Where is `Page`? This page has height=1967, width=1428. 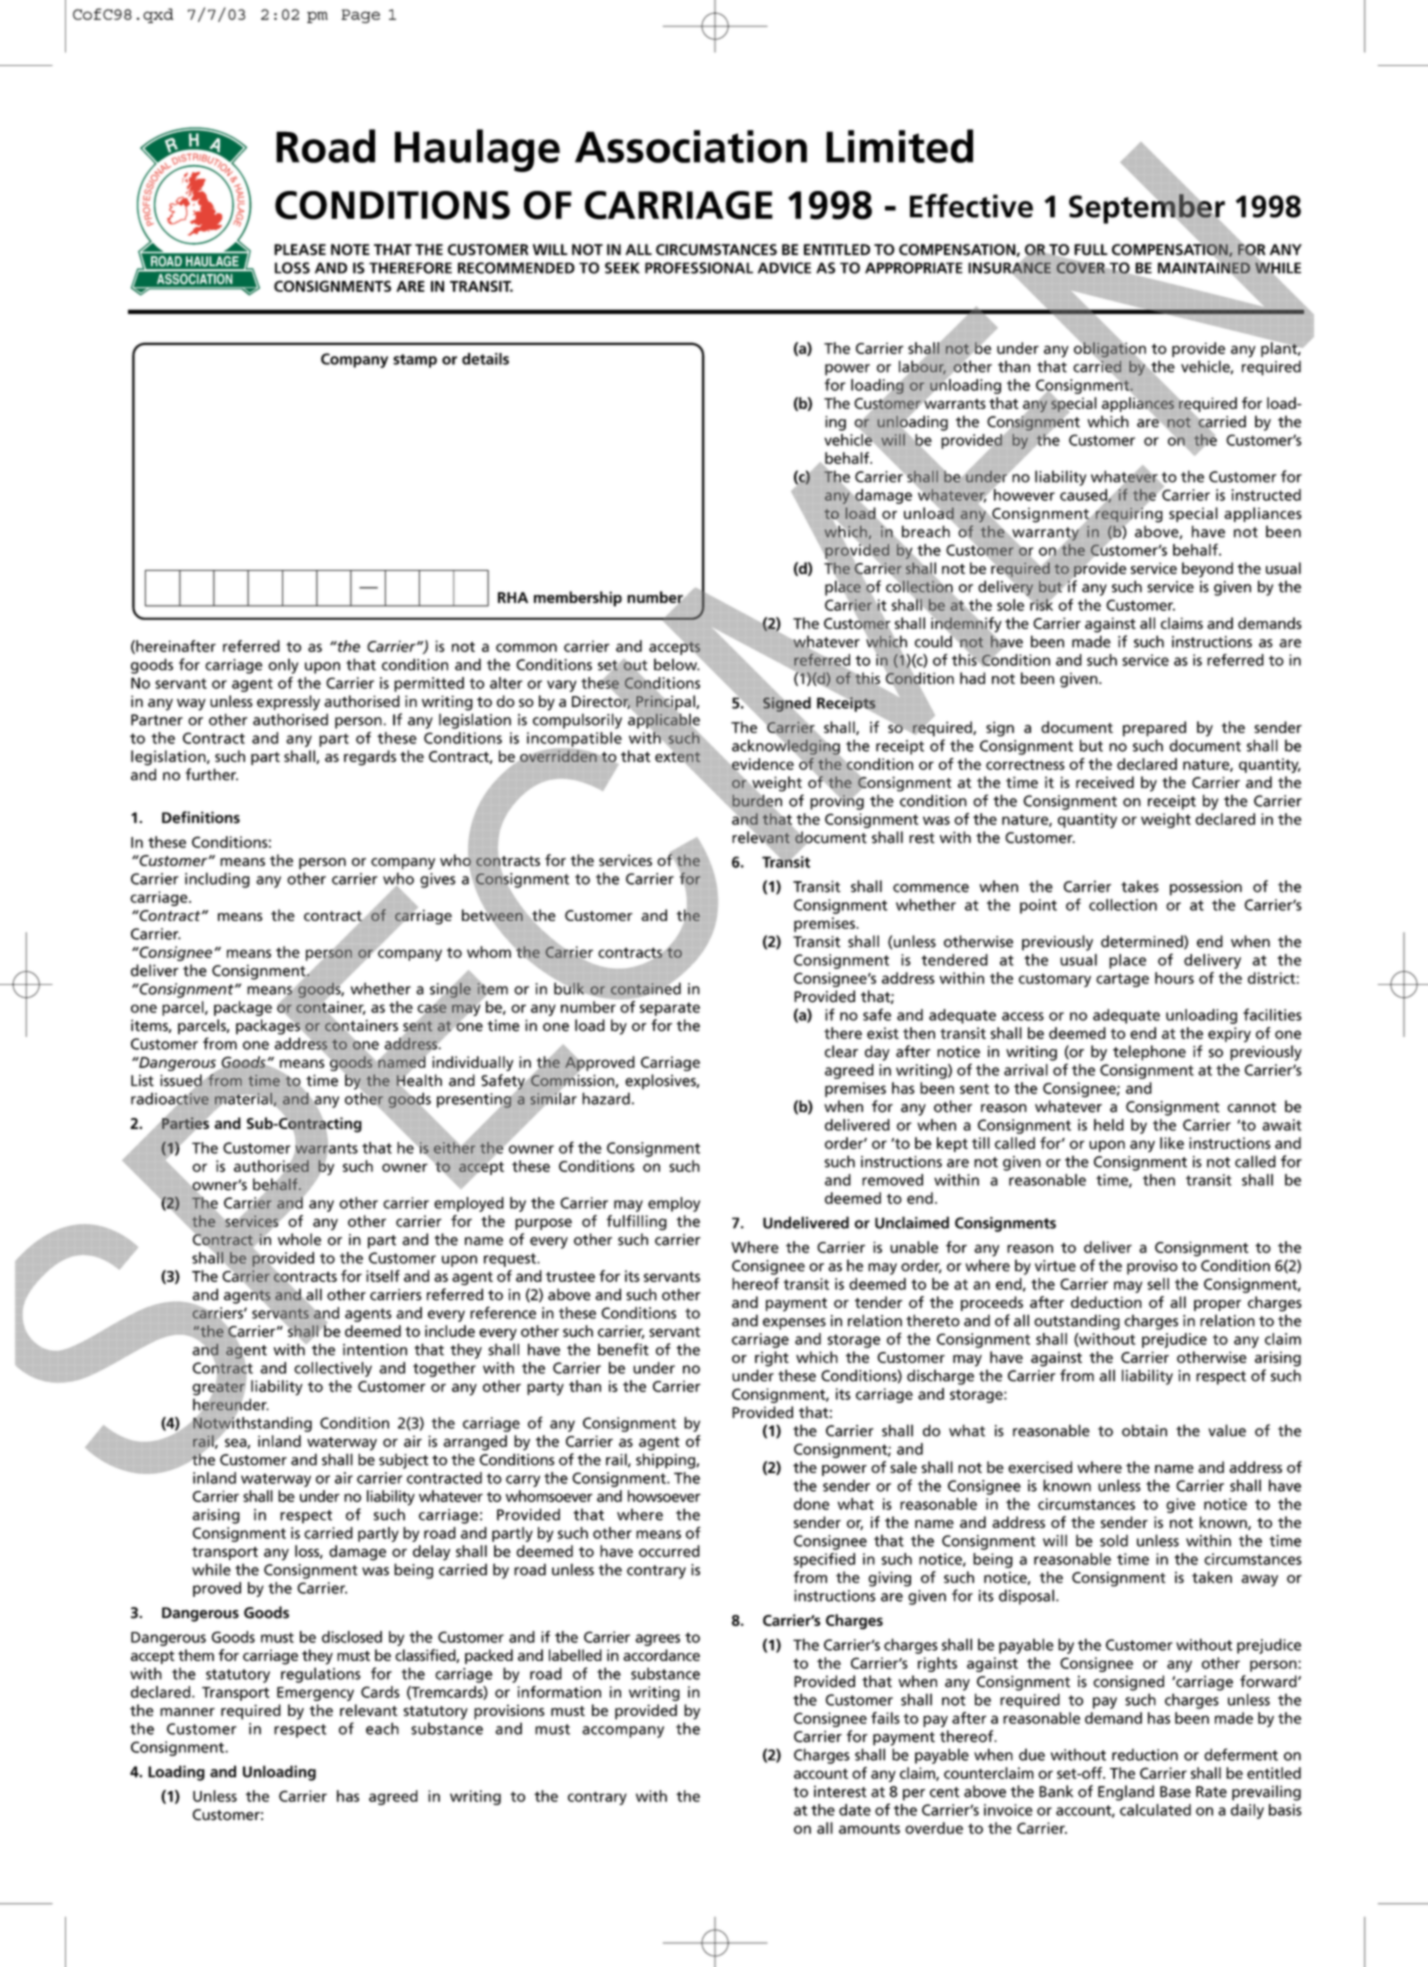
Page is located at coordinates (360, 16).
